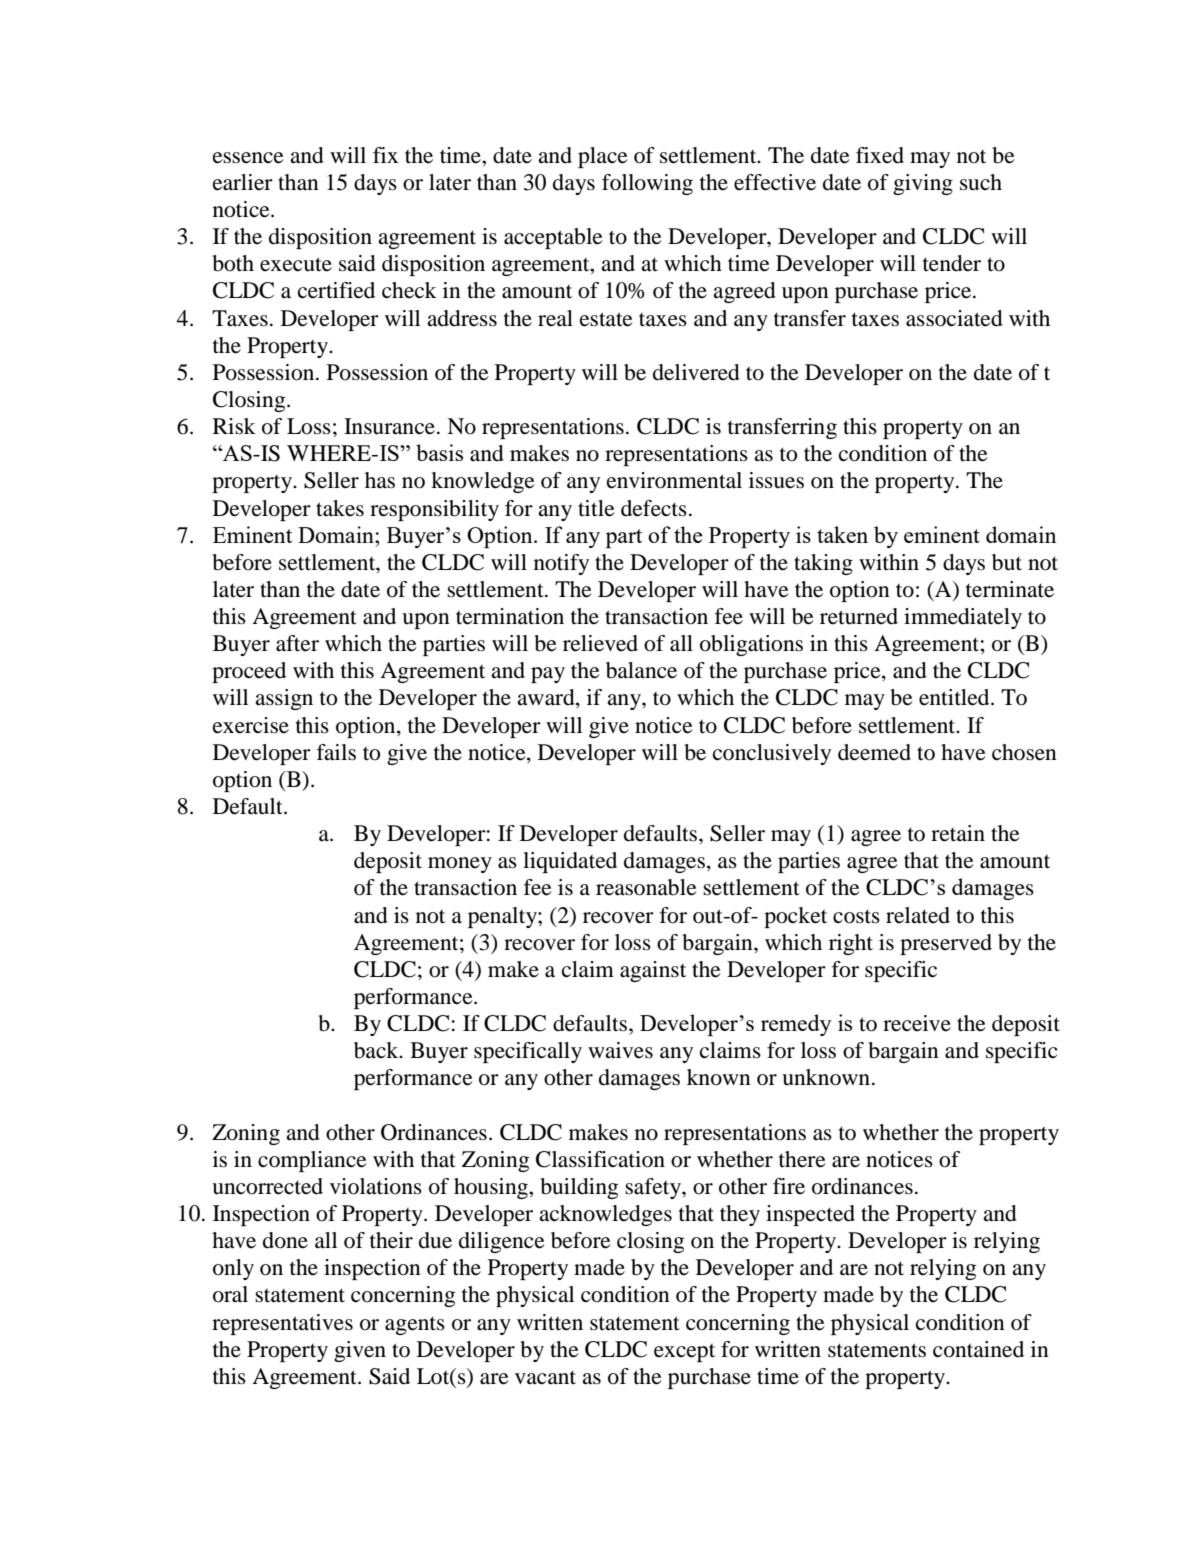 Image resolution: width=1203 pixels, height=1557 pixels. Describe the element at coordinates (917, 1023) in the screenshot. I see `receive` at that location.
